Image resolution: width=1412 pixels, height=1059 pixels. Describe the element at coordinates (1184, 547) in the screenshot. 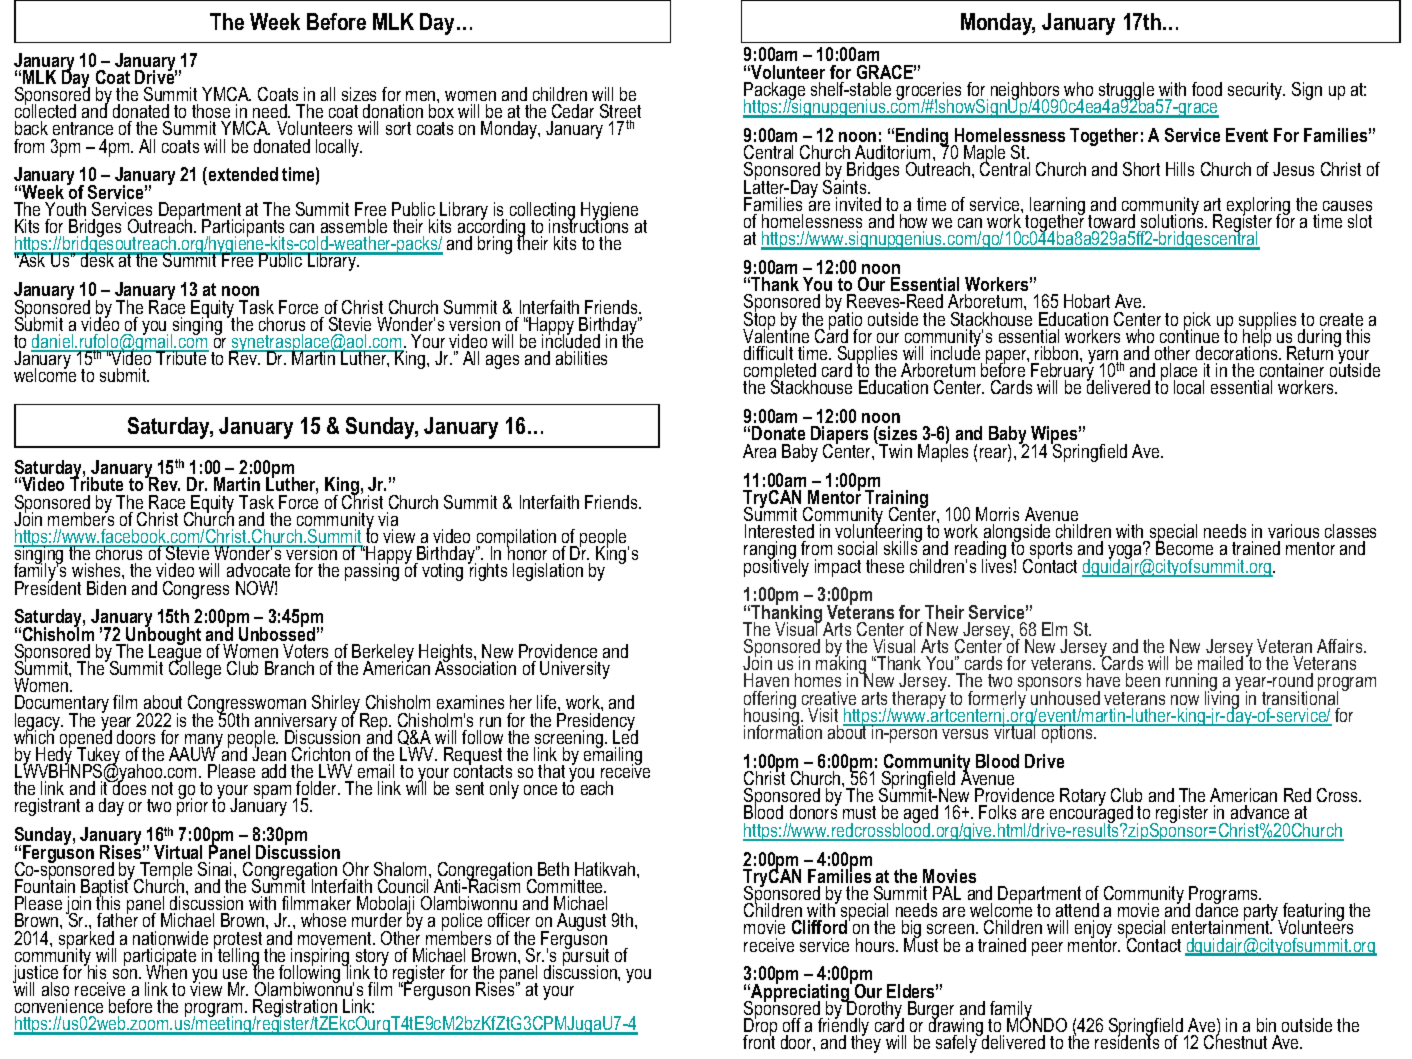

I see `Become` at that location.
